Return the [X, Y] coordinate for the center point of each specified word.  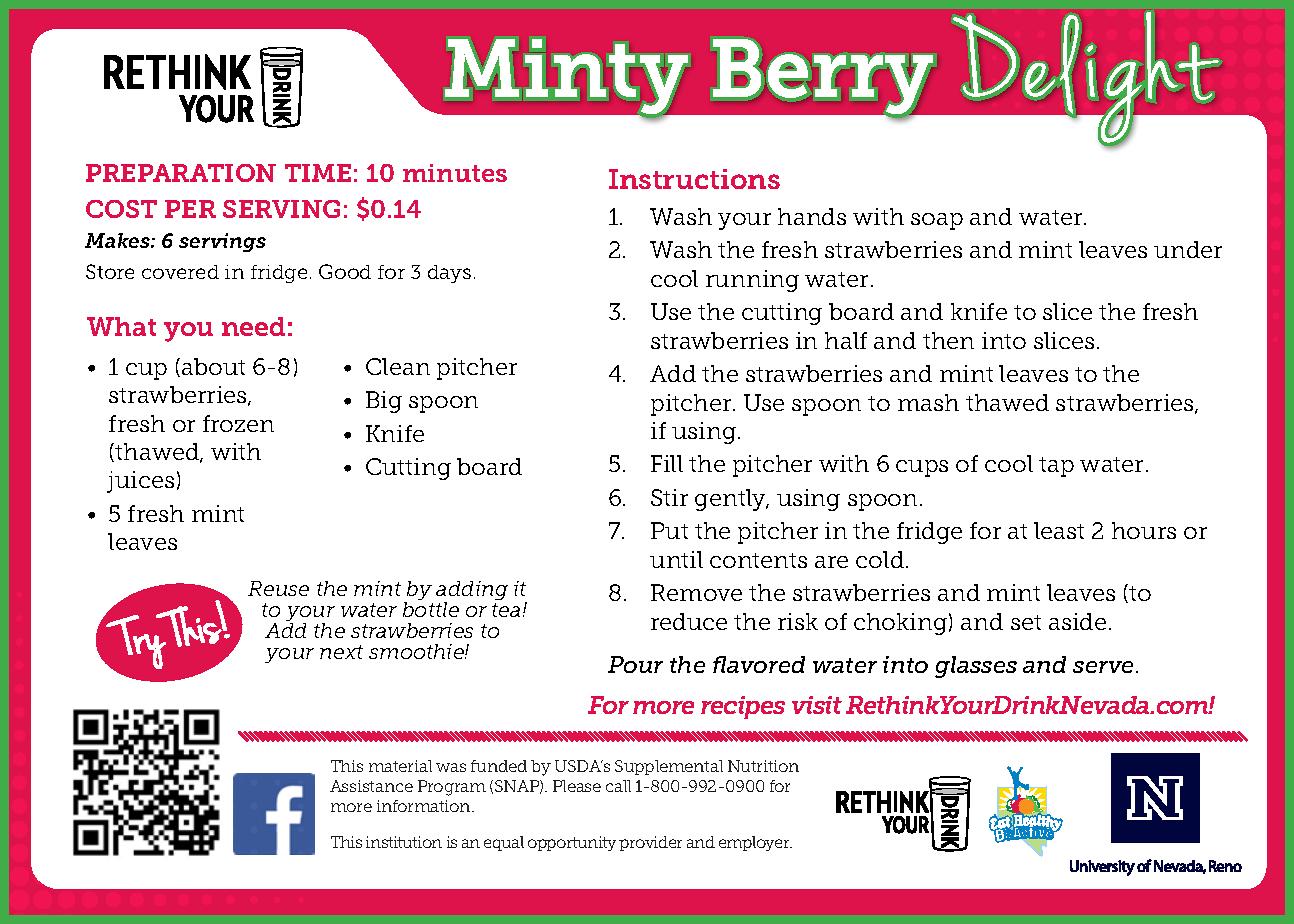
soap [937, 221]
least [1059, 530]
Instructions [694, 179]
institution [404, 842]
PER [190, 209]
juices [140, 482]
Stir [669, 497]
